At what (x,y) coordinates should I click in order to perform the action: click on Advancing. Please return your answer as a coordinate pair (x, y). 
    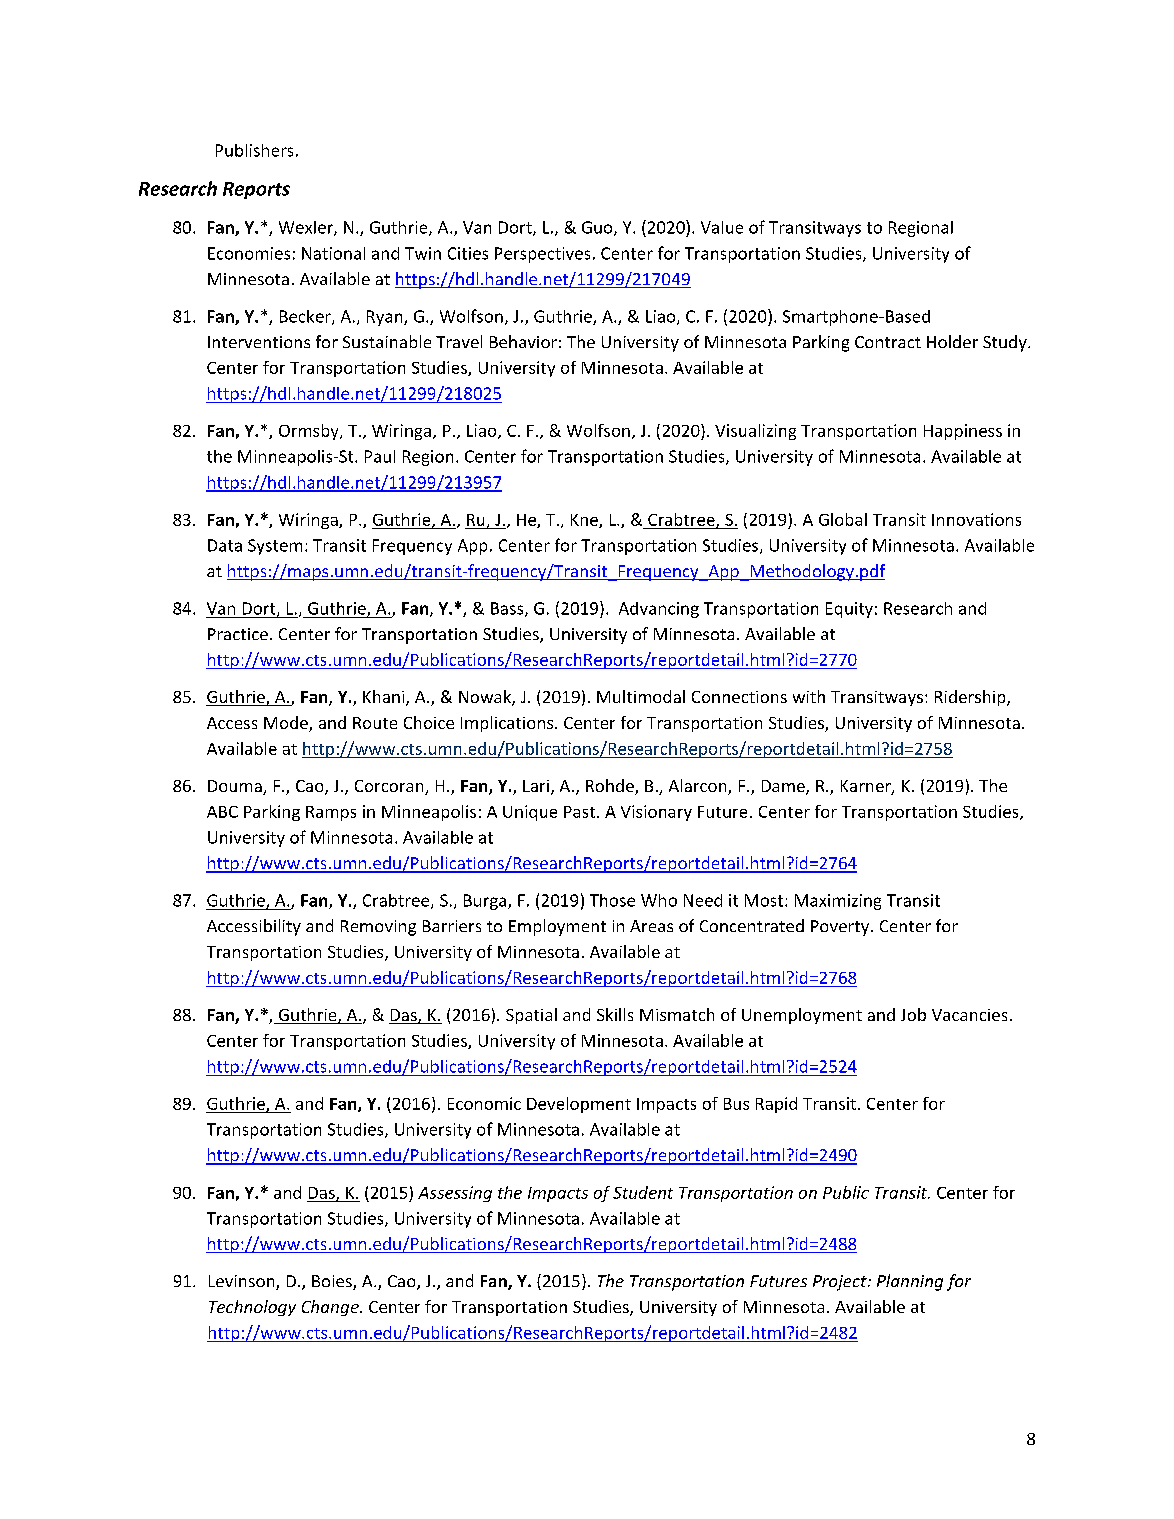
    Looking at the image, I should click on (659, 610).
